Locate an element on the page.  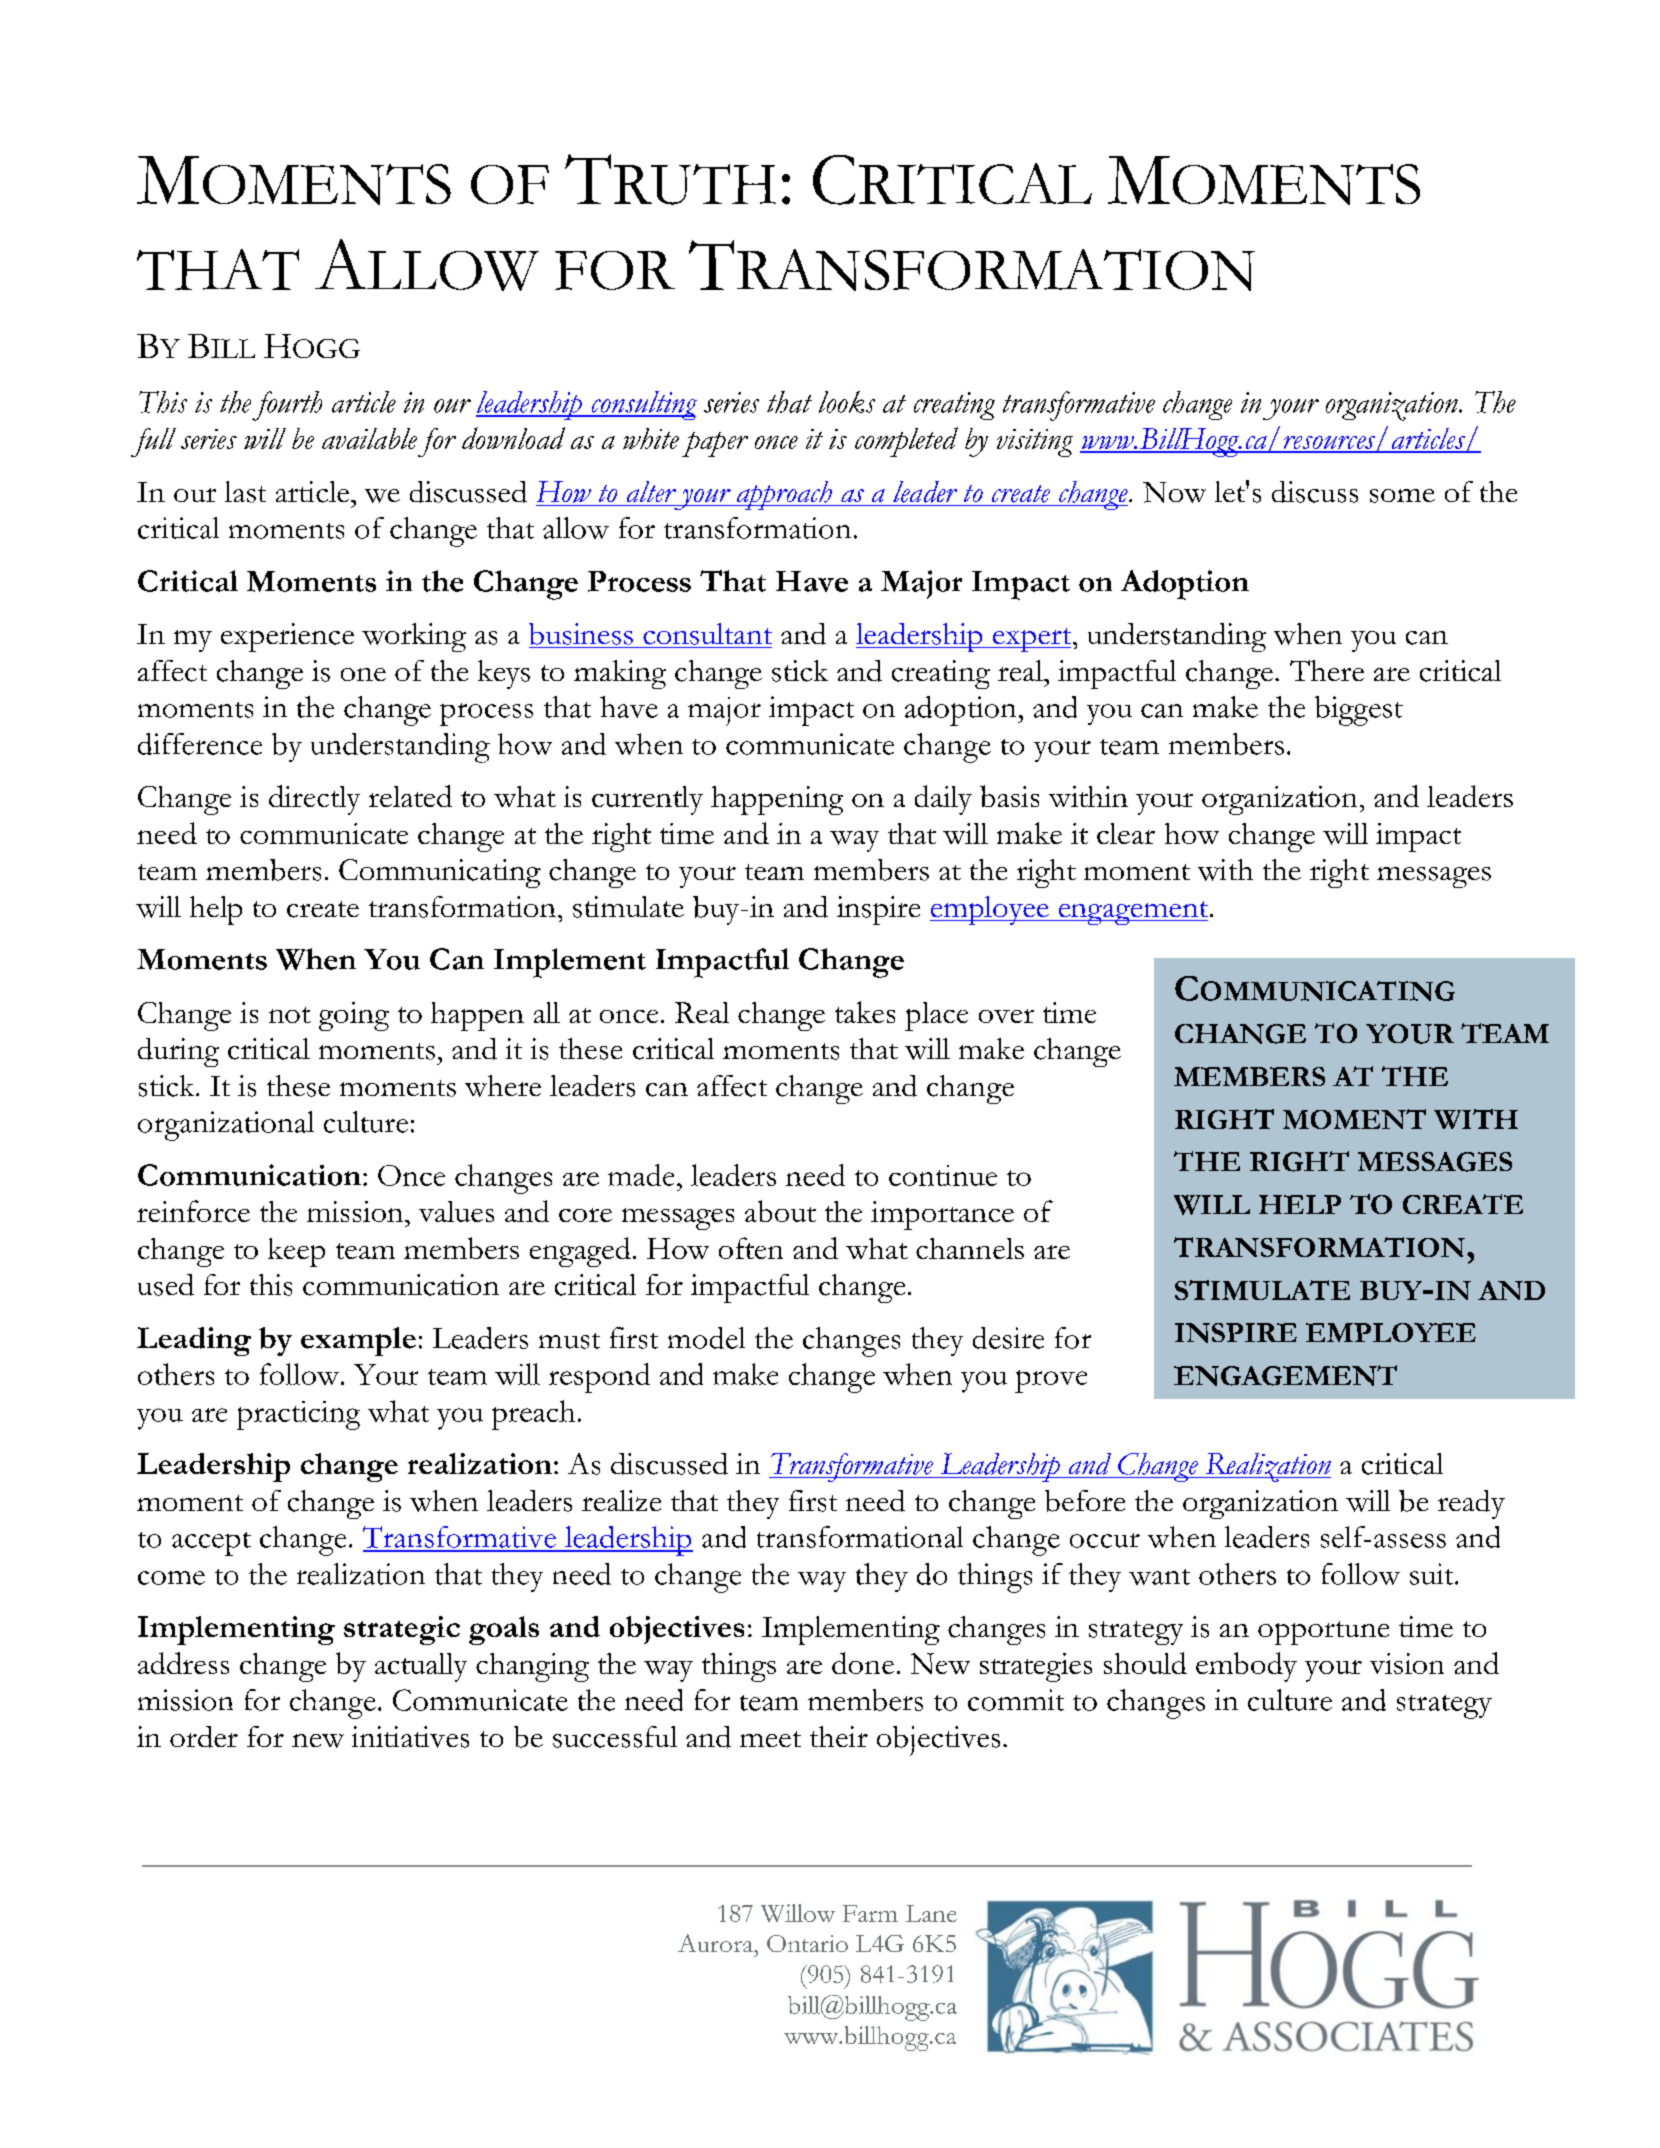
directly is located at coordinates (314, 800).
